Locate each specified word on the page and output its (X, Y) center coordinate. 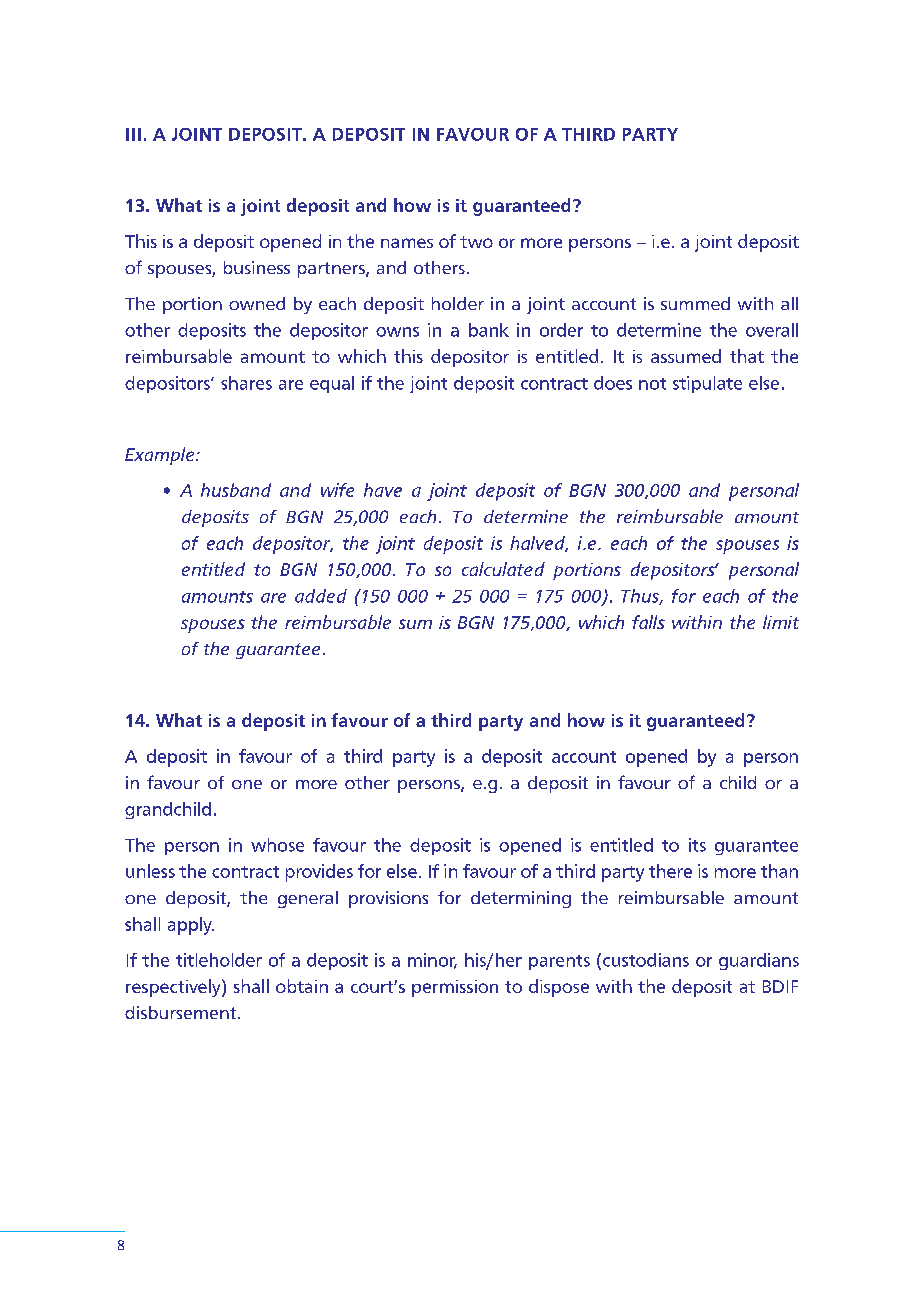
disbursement (182, 1012)
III (133, 134)
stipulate (707, 384)
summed (695, 303)
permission (455, 988)
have (383, 490)
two (476, 242)
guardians (759, 961)
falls (648, 622)
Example (161, 456)
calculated (503, 569)
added (321, 596)
